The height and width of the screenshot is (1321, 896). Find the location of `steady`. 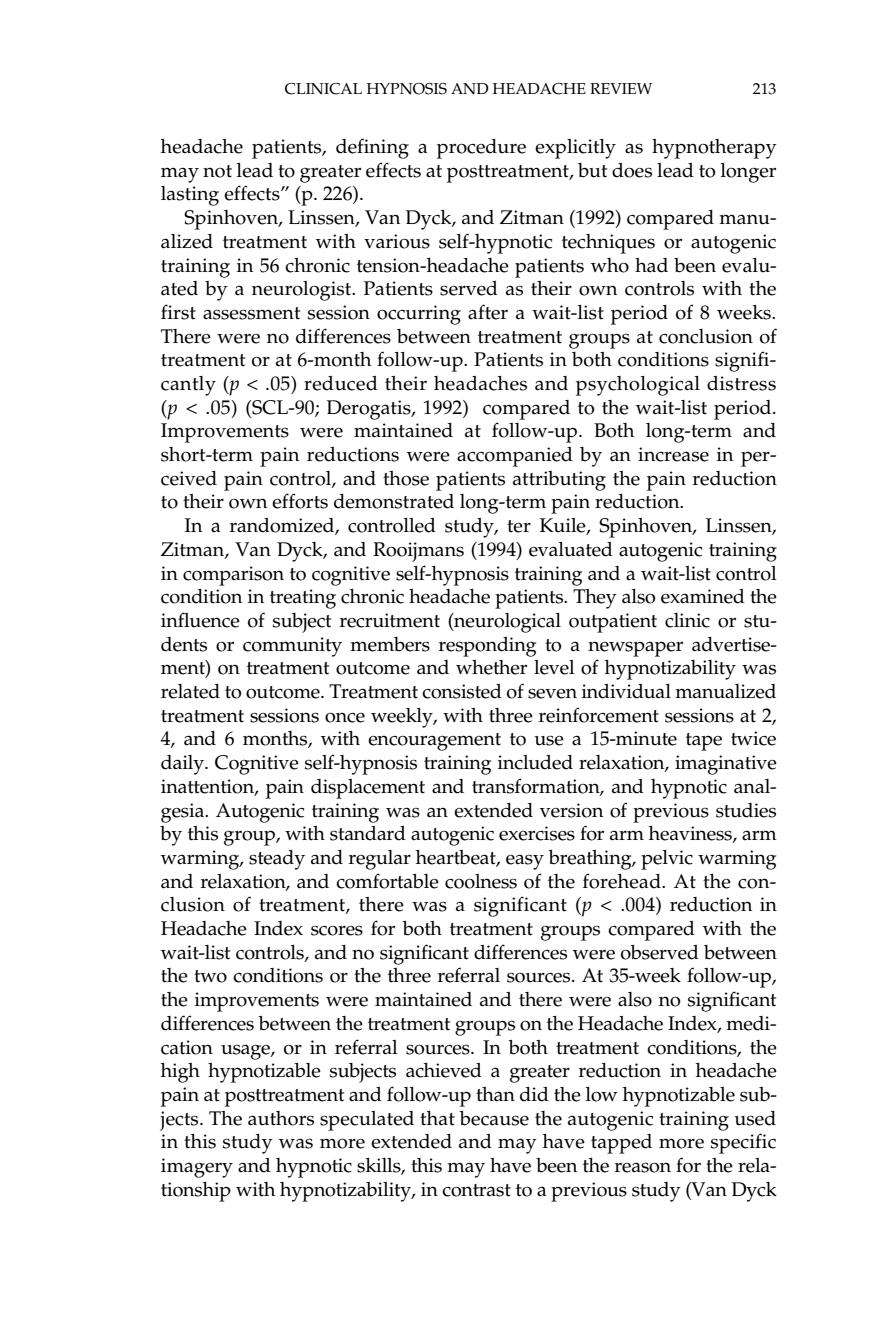

steady is located at coordinates (277, 860).
